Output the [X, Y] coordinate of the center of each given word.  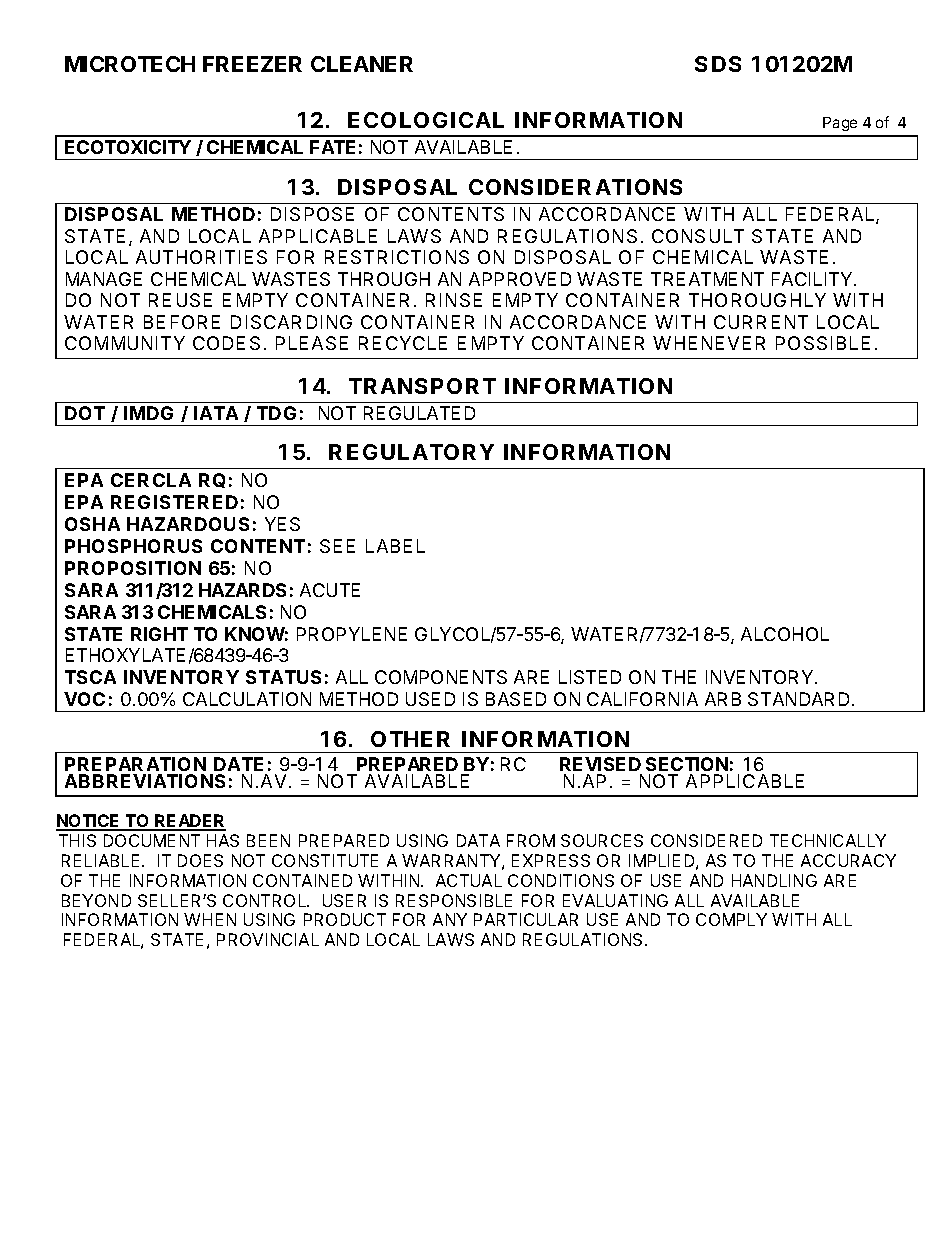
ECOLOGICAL [426, 120]
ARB [723, 699]
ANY [450, 919]
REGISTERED [174, 502]
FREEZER [252, 64]
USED [430, 699]
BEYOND [96, 900]
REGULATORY [411, 452]
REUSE [180, 300]
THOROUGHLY [757, 300]
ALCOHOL [785, 634]
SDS [718, 64]
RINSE [454, 300]
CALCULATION [247, 699]
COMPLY [731, 919]
